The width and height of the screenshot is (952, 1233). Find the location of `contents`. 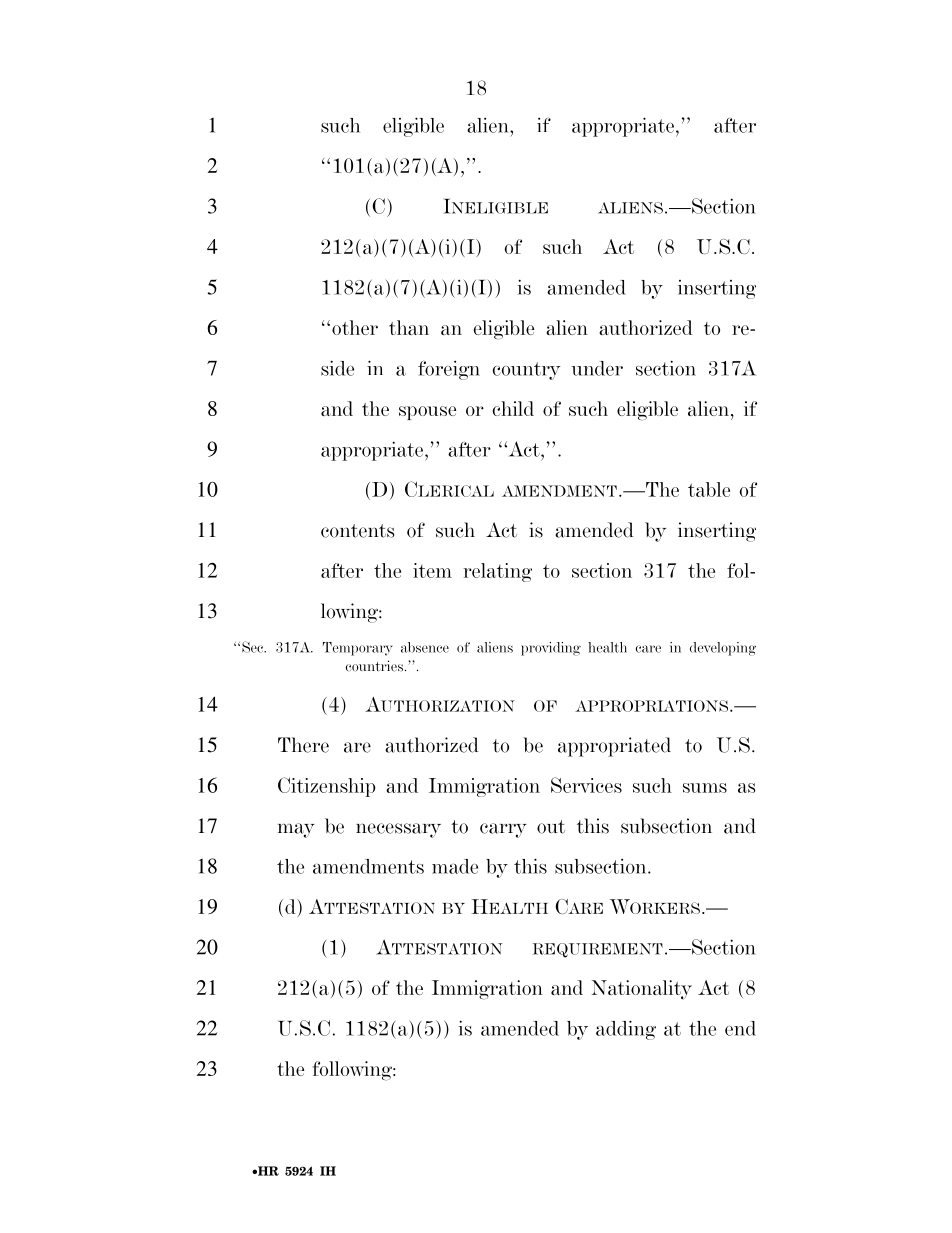

contents is located at coordinates (357, 531).
